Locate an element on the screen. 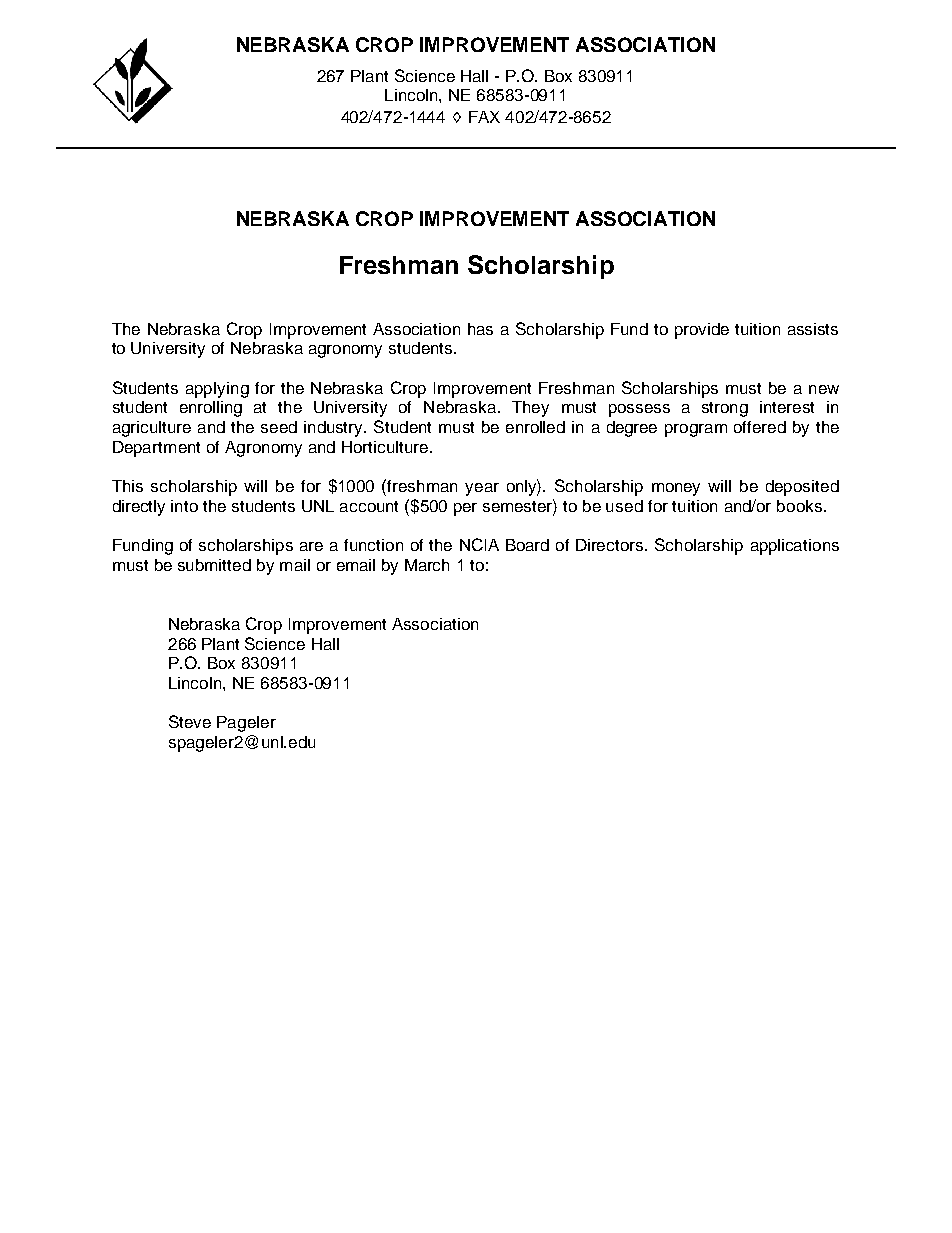  has is located at coordinates (480, 329).
